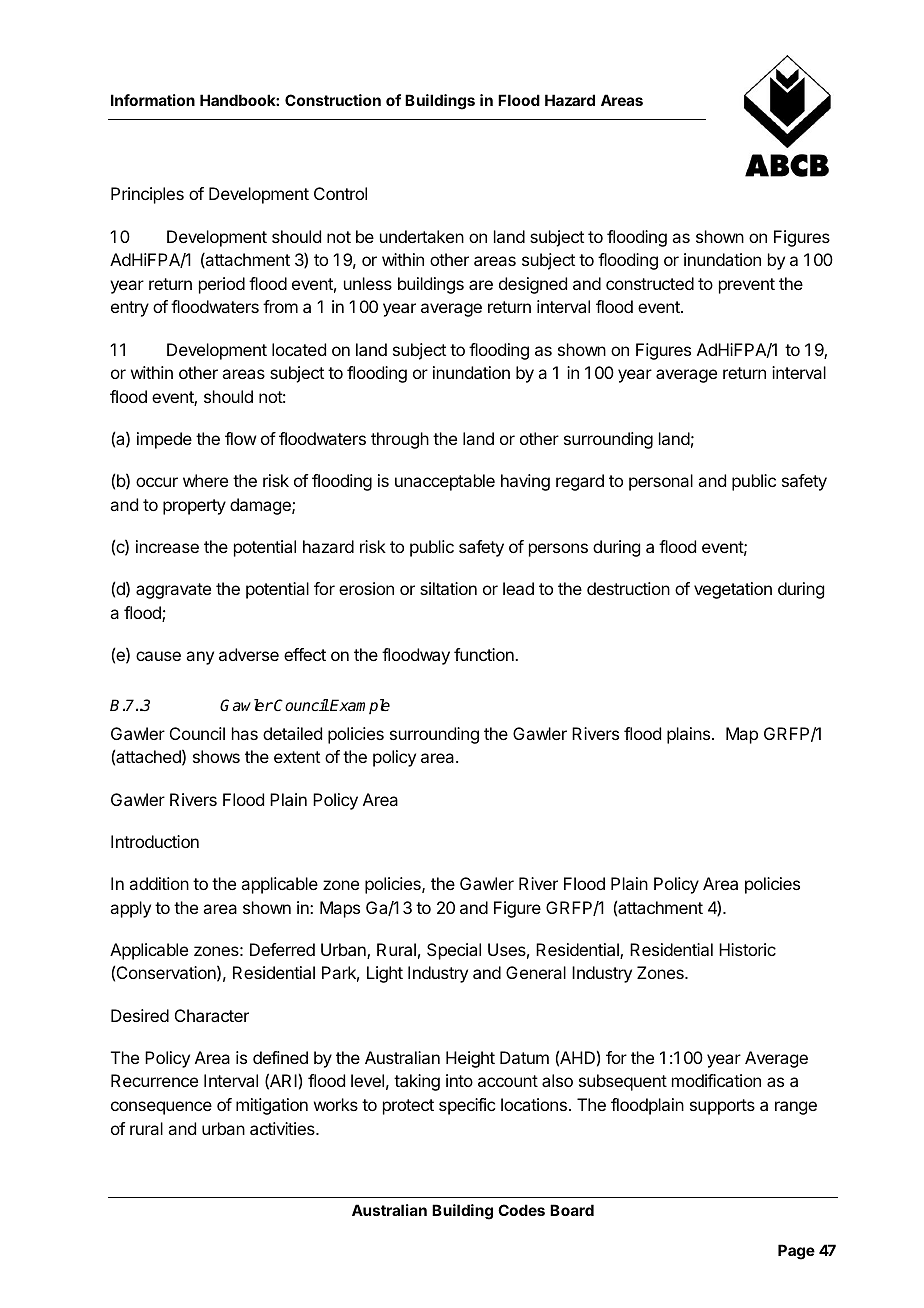  What do you see at coordinates (240, 438) in the document?
I see `flow` at bounding box center [240, 438].
